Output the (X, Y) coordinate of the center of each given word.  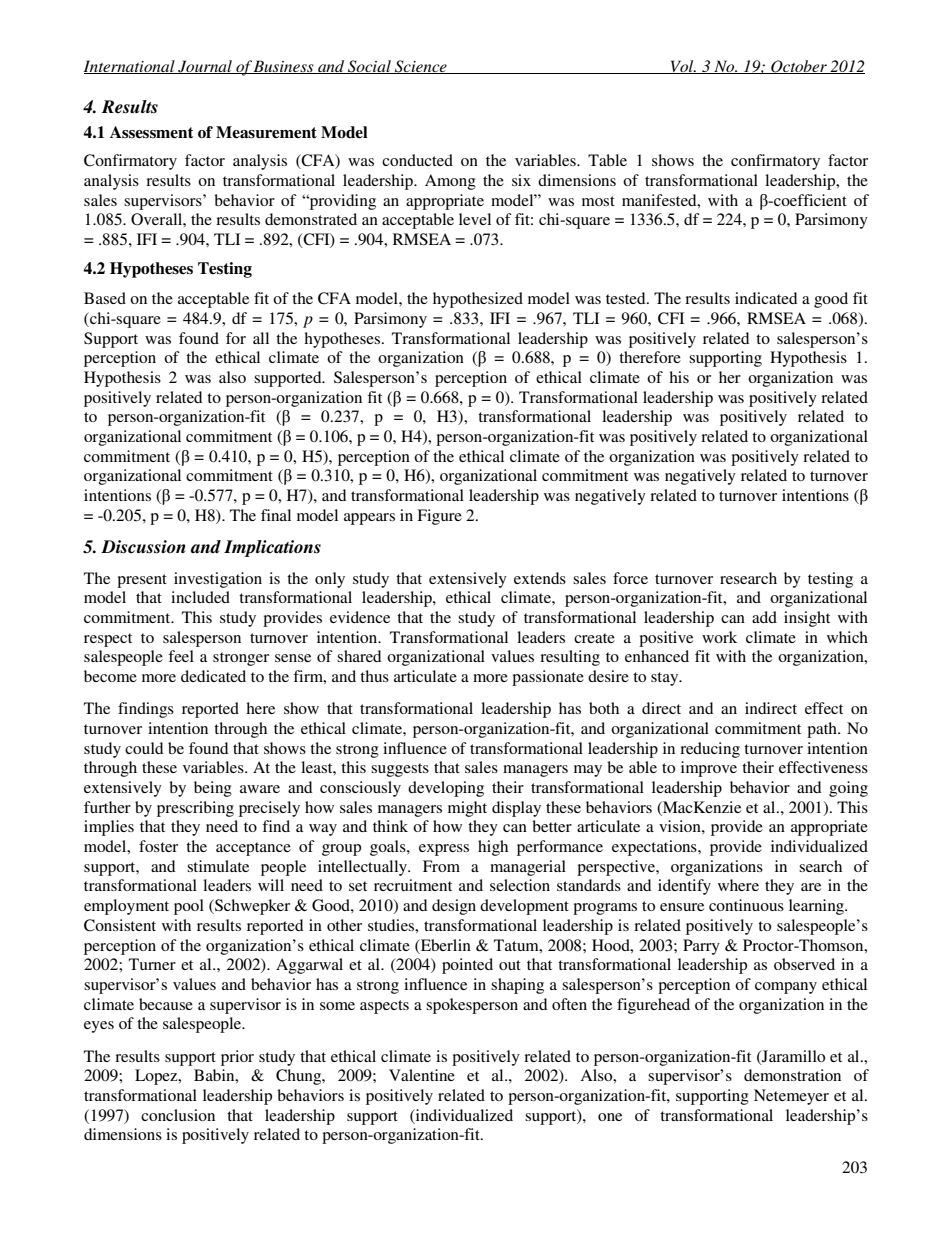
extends (540, 578)
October (799, 67)
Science (421, 67)
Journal (205, 67)
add (764, 617)
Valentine (422, 1075)
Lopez (157, 1077)
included (200, 597)
